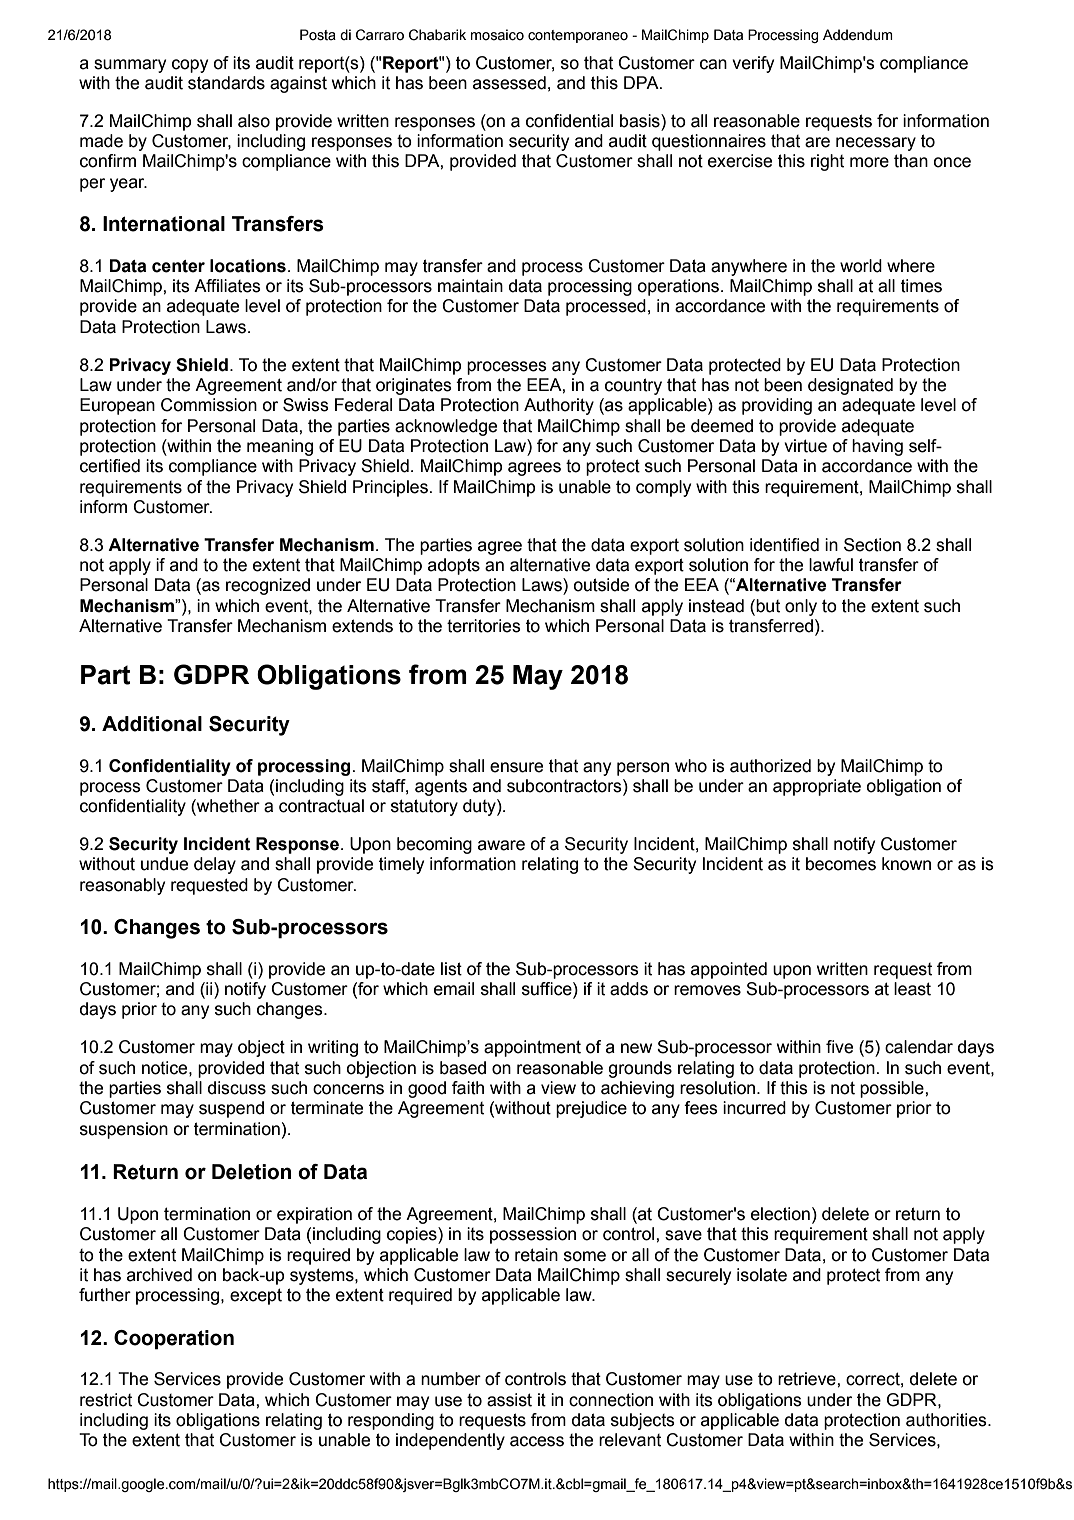 The image size is (1074, 1520). What do you see at coordinates (152, 724) in the screenshot?
I see `Additional` at bounding box center [152, 724].
